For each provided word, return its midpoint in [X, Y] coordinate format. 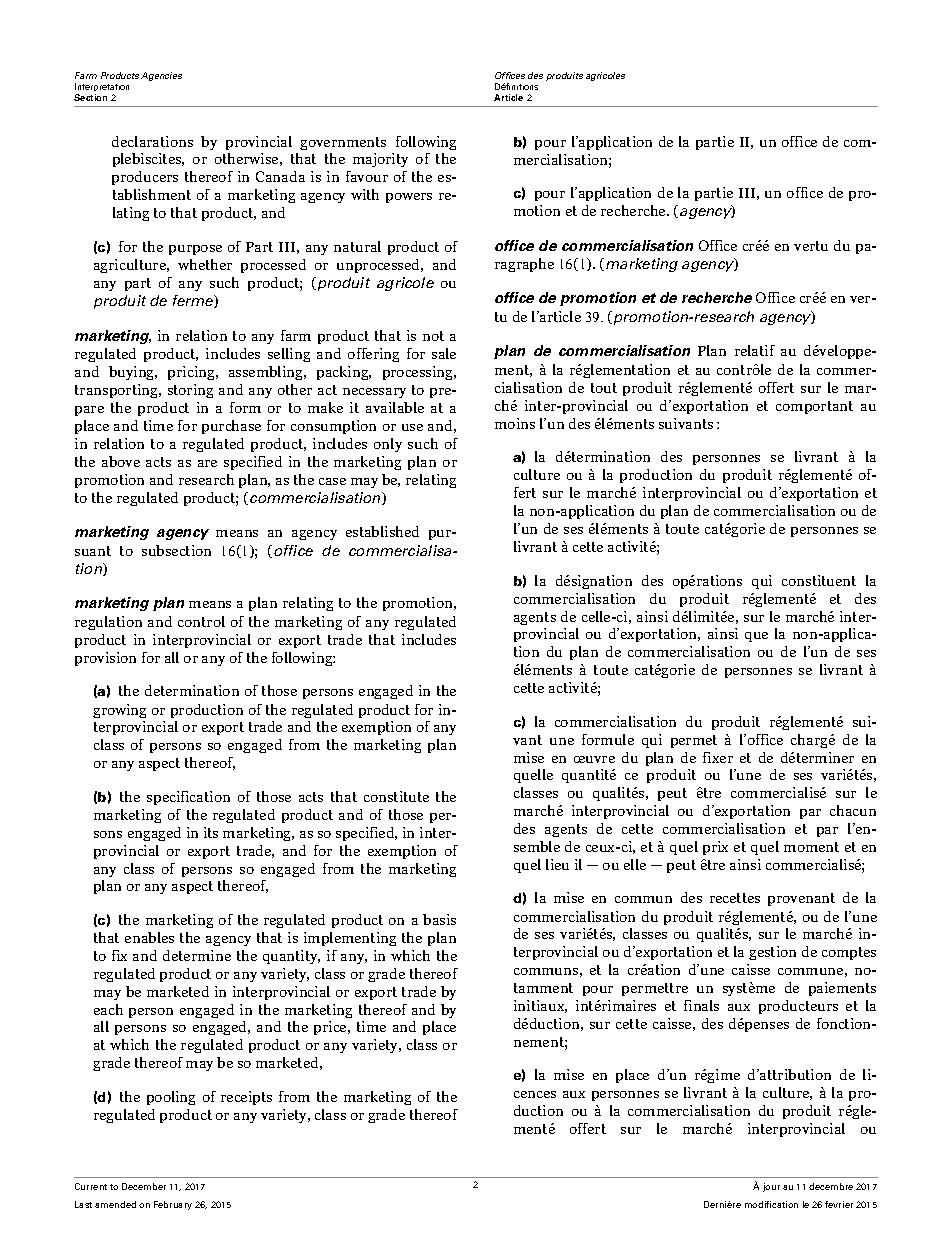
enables [149, 937]
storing [190, 391]
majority [380, 160]
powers [409, 198]
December [144, 1186]
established [382, 531]
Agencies [161, 76]
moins [515, 423]
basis [439, 919]
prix [715, 848]
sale [444, 353]
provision [105, 659]
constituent [819, 580]
